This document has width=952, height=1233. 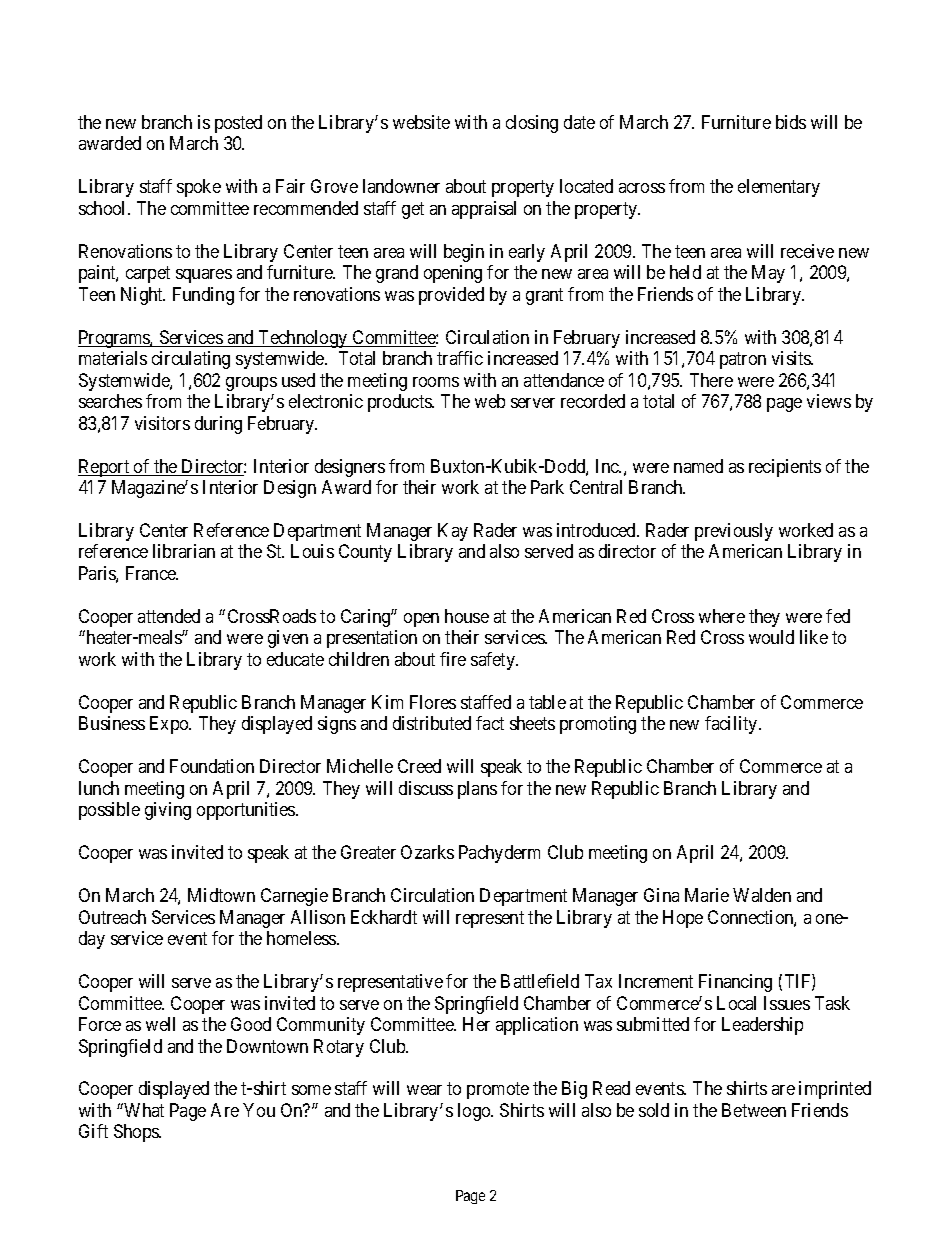 I want to click on spoke, so click(x=199, y=188).
